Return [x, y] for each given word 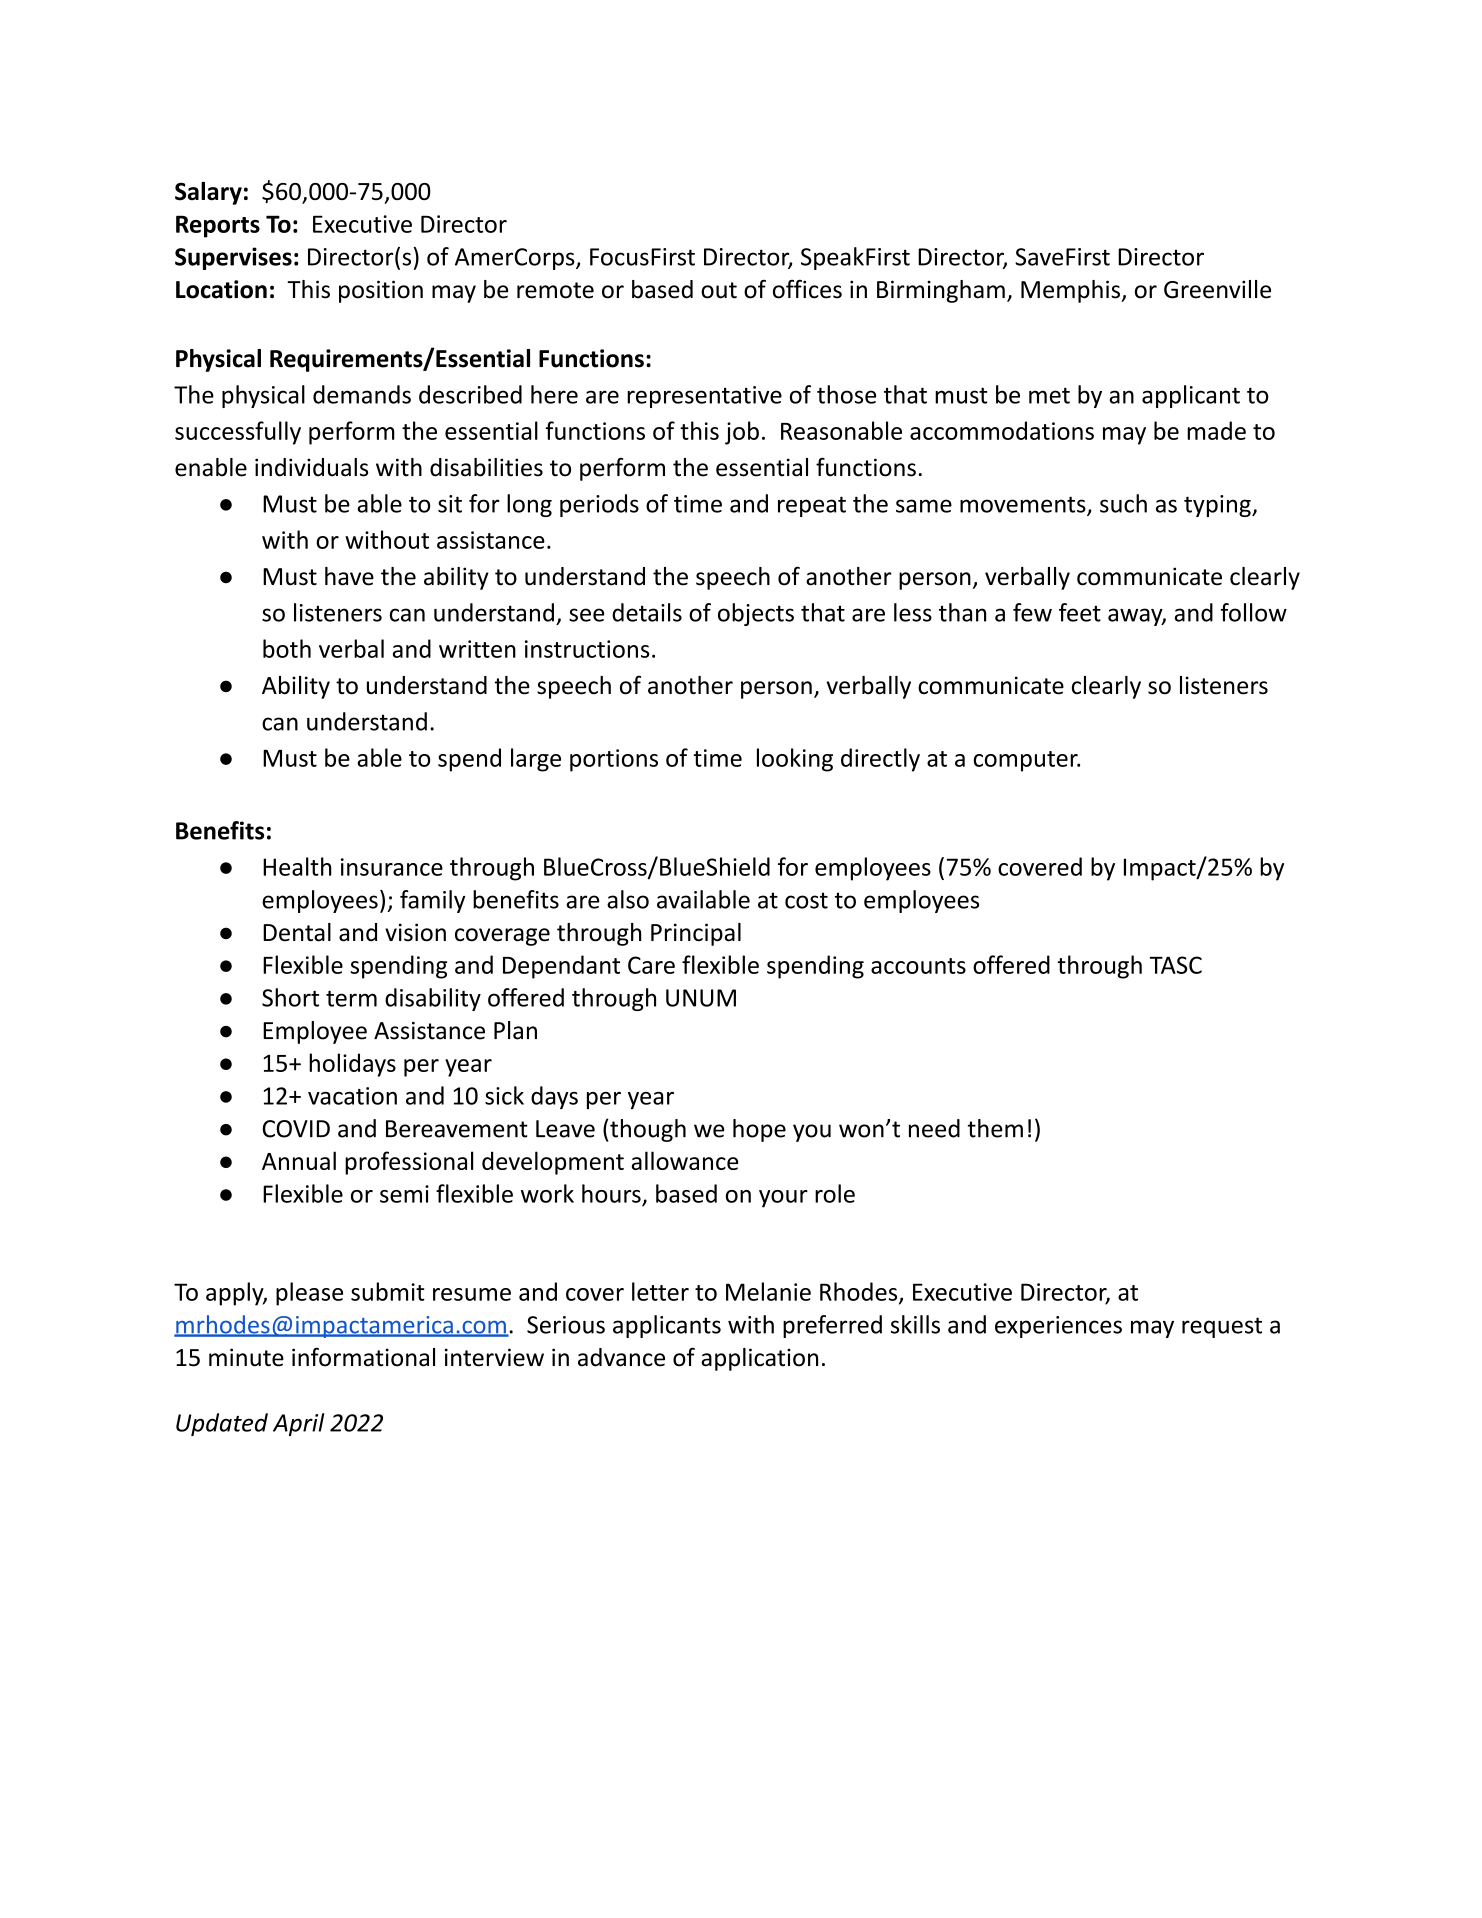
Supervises [233, 258]
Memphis [1071, 291]
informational [363, 1357]
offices [807, 289]
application [759, 1359]
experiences [1058, 1327]
